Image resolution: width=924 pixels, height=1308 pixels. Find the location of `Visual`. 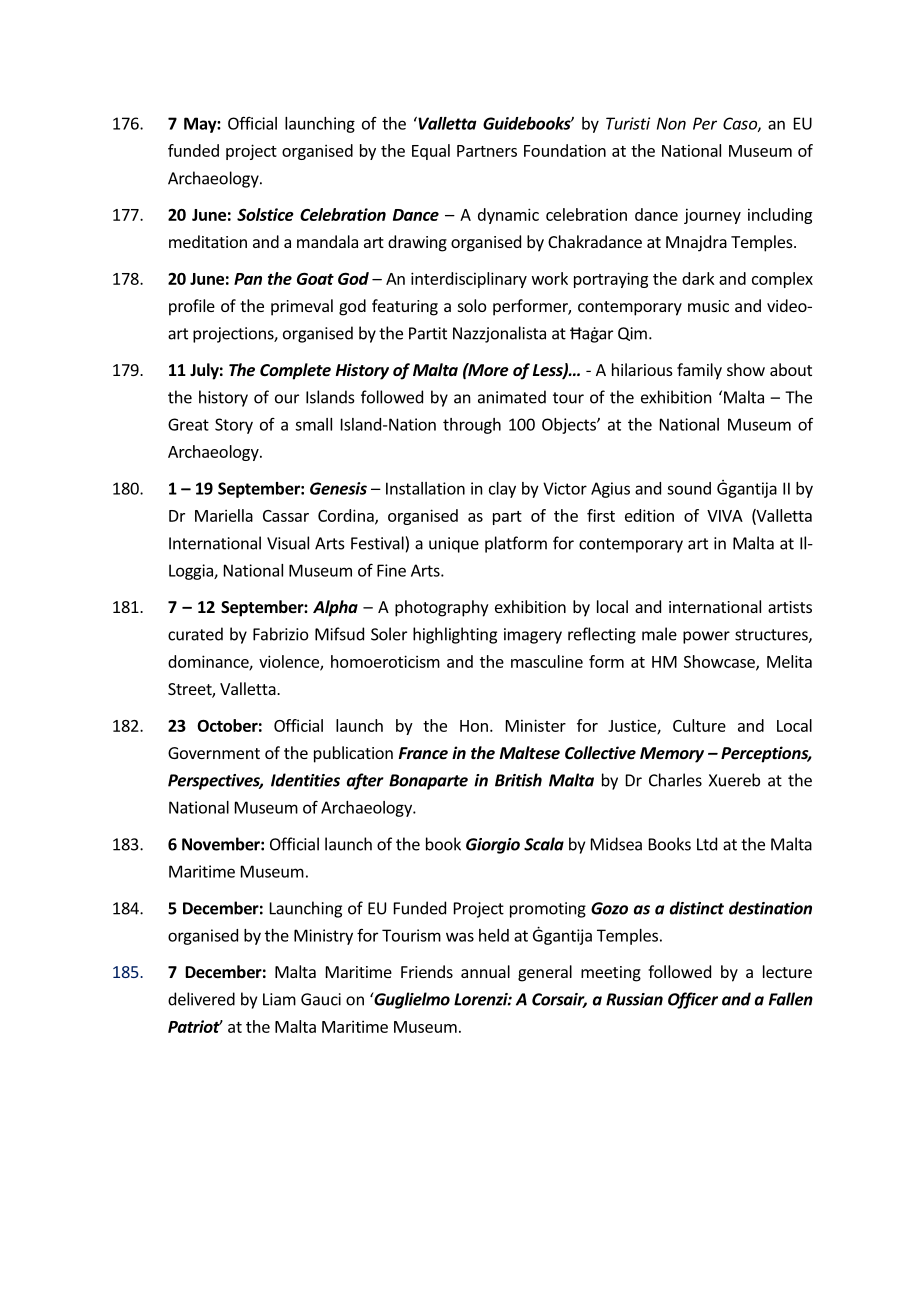

Visual is located at coordinates (288, 543).
